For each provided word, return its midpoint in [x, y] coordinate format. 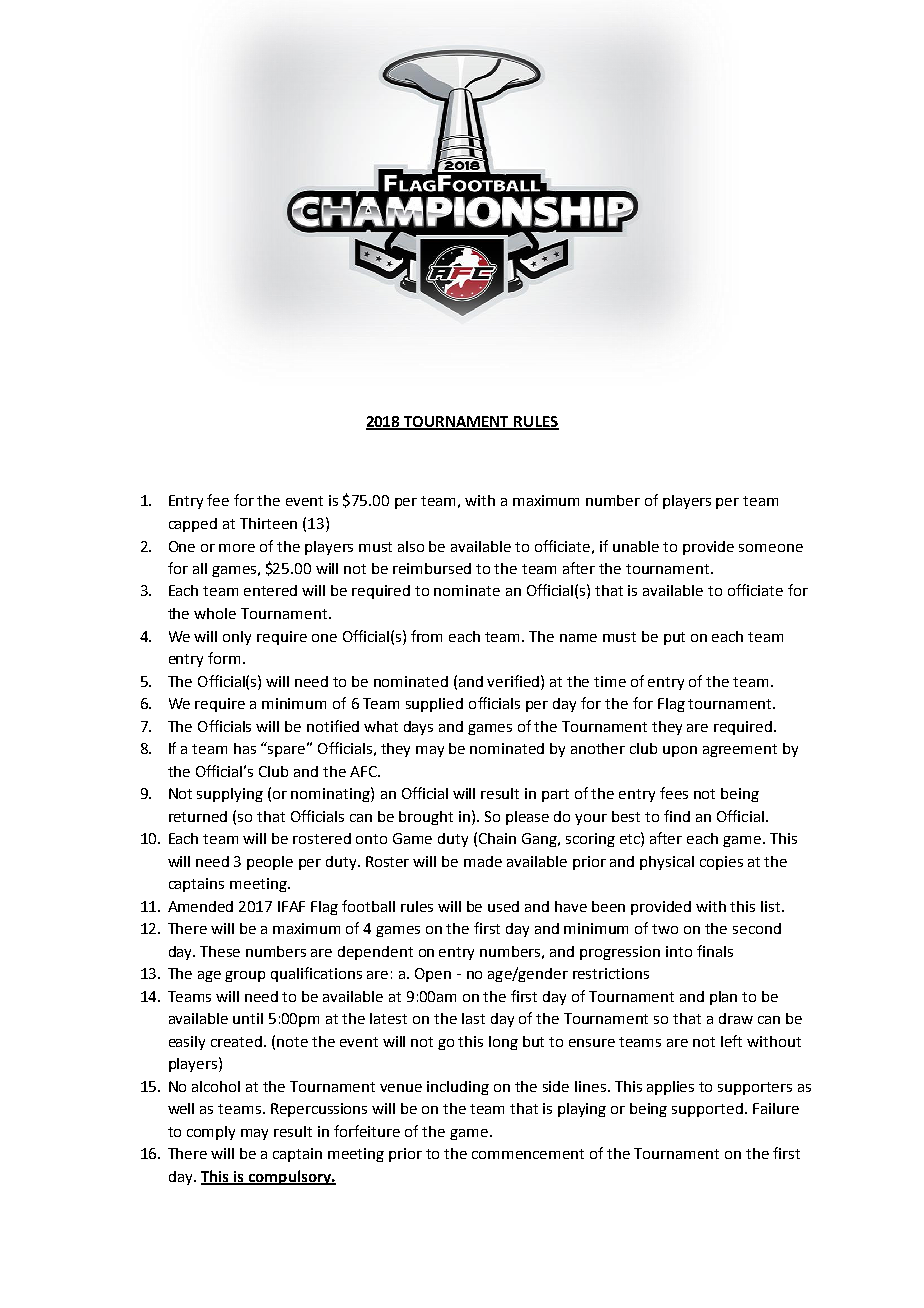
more [237, 548]
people [270, 863]
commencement [528, 1154]
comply [211, 1133]
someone [771, 548]
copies [721, 863]
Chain [497, 838]
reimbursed [432, 568]
